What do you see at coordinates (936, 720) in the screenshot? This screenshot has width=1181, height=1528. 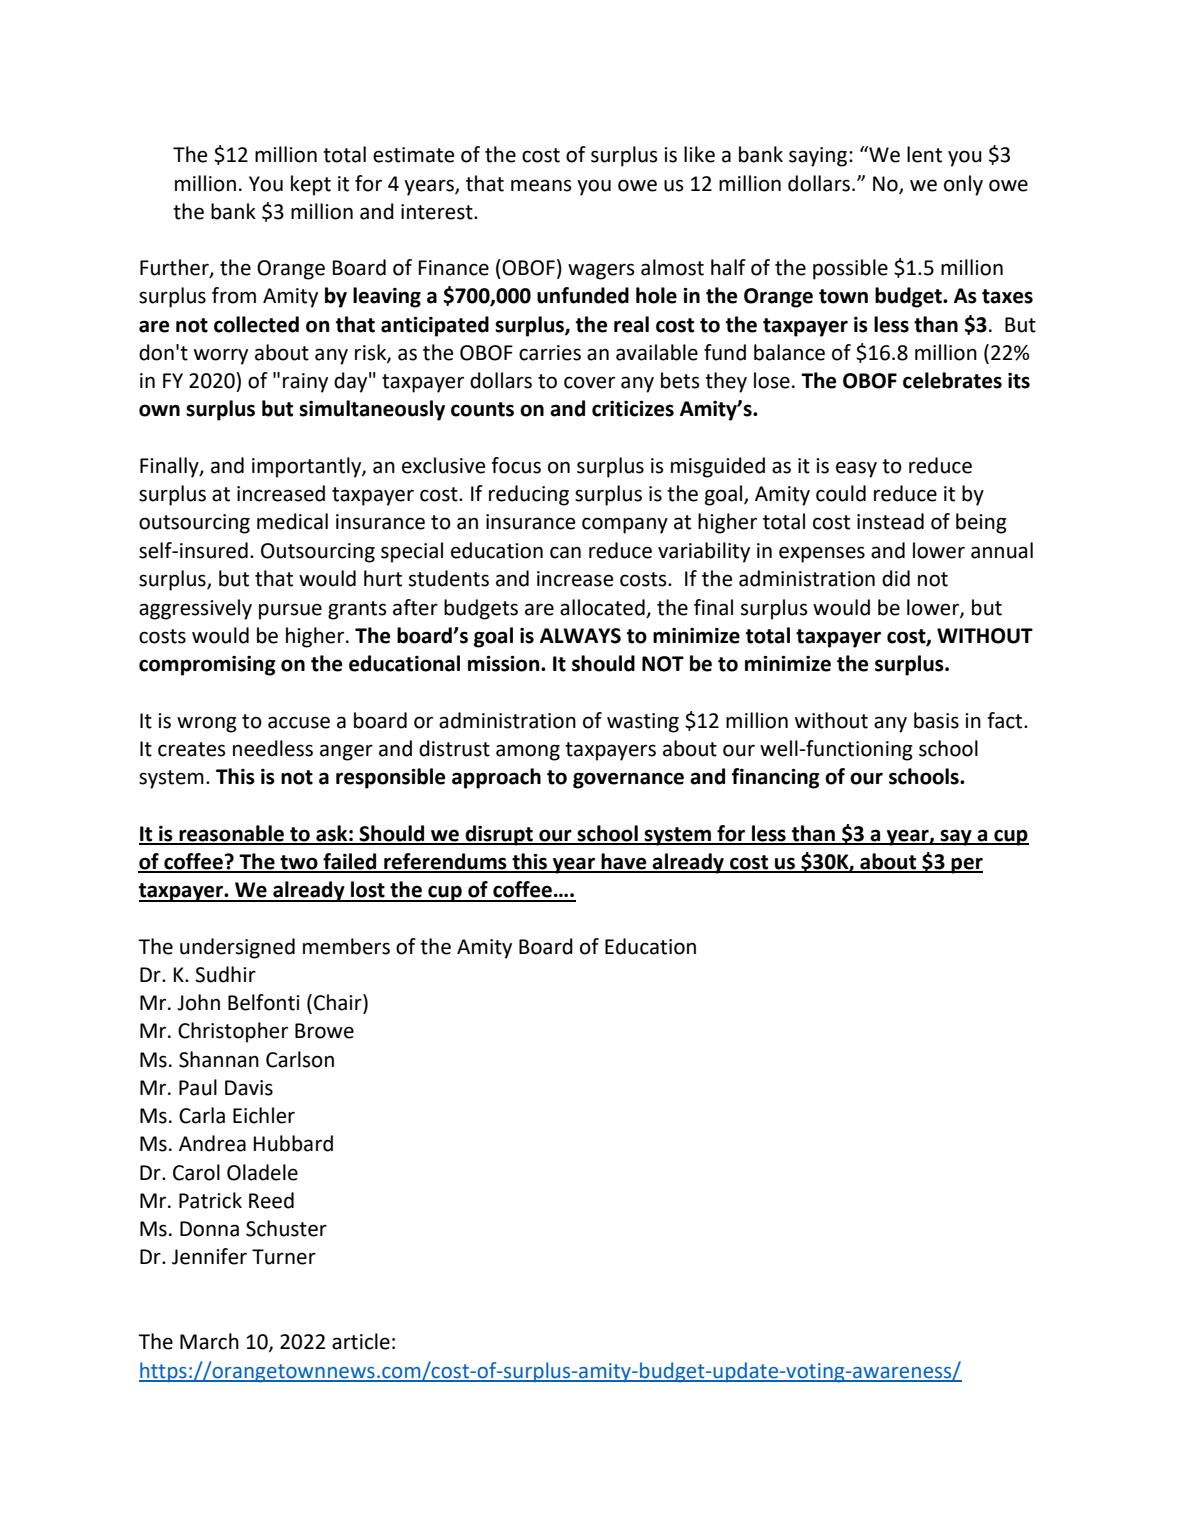 I see `basis` at bounding box center [936, 720].
